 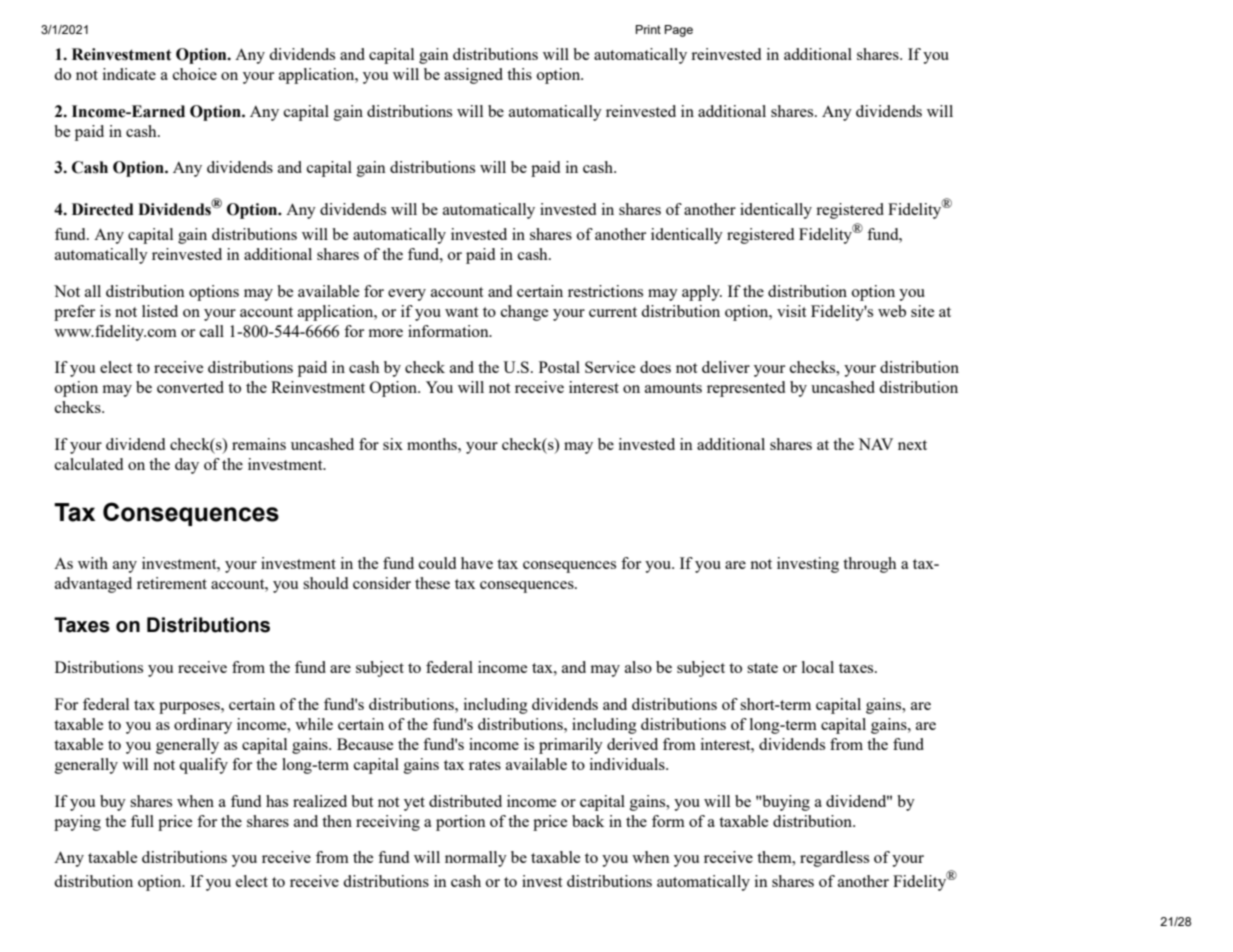 I want to click on Page, so click(x=679, y=31).
